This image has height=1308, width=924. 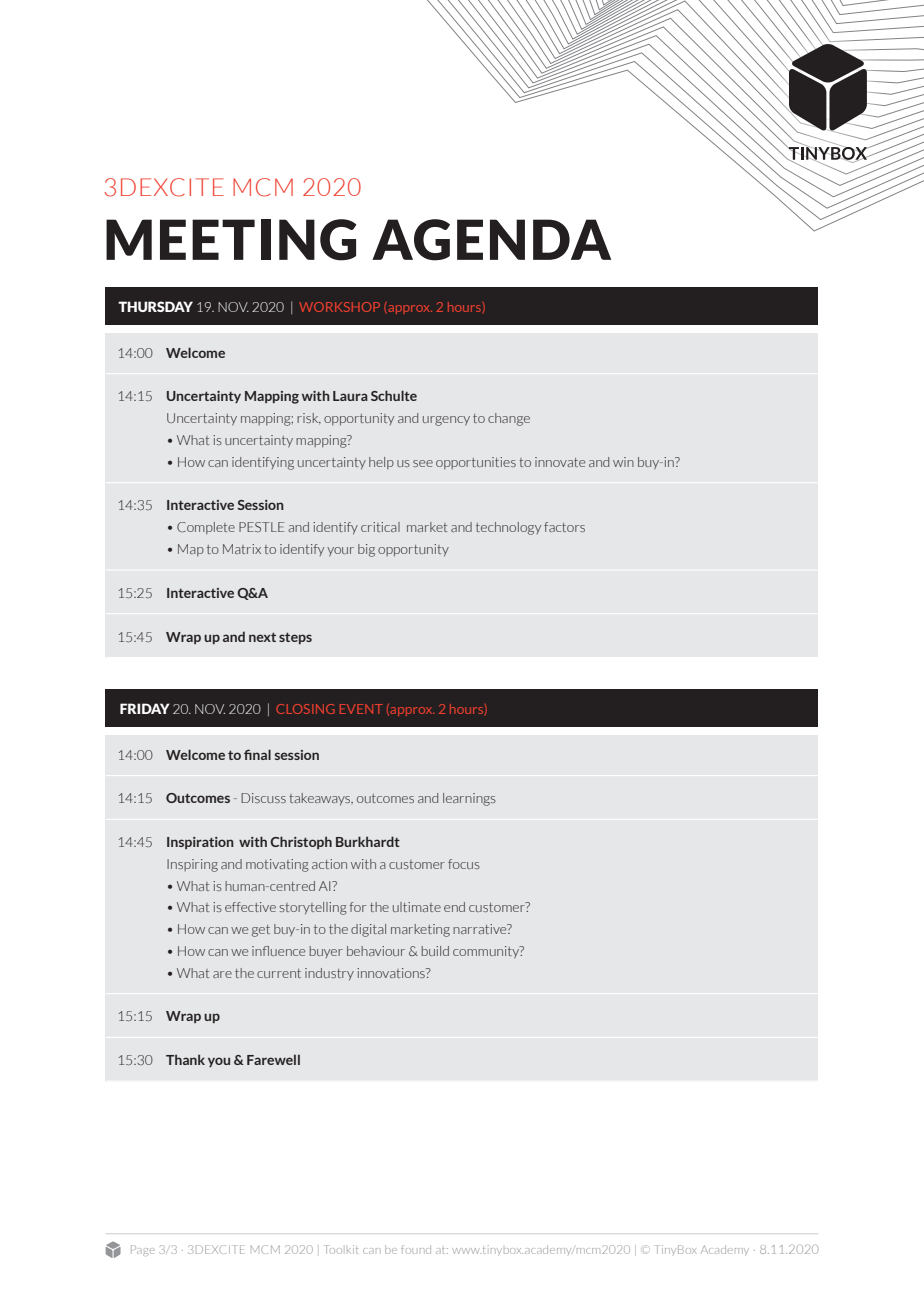 What do you see at coordinates (242, 549) in the image?
I see `Matrix` at bounding box center [242, 549].
